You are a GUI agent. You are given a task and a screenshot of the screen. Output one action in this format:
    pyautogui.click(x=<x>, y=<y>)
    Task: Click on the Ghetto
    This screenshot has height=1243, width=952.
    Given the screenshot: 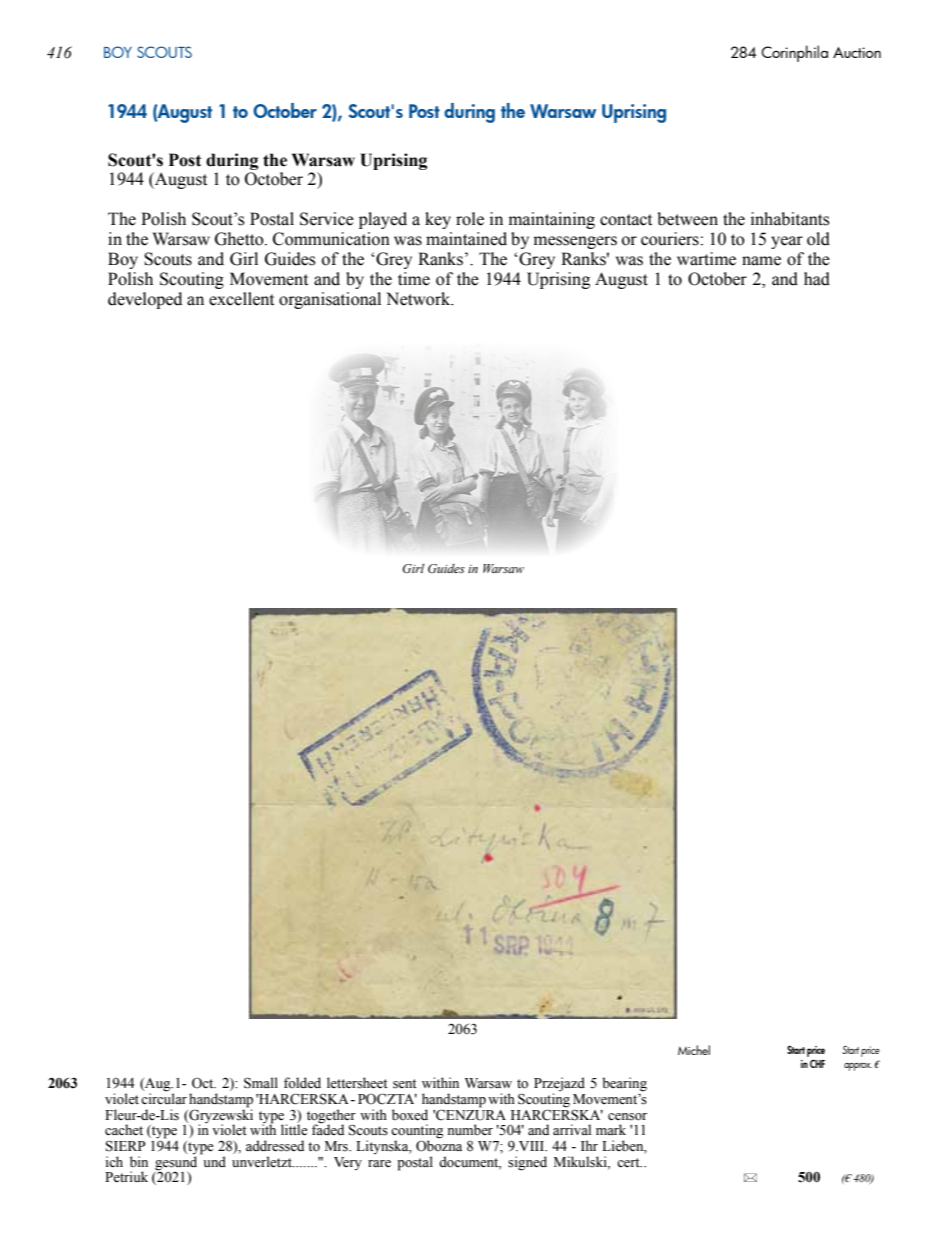 What is the action you would take?
    pyautogui.click(x=240, y=239)
